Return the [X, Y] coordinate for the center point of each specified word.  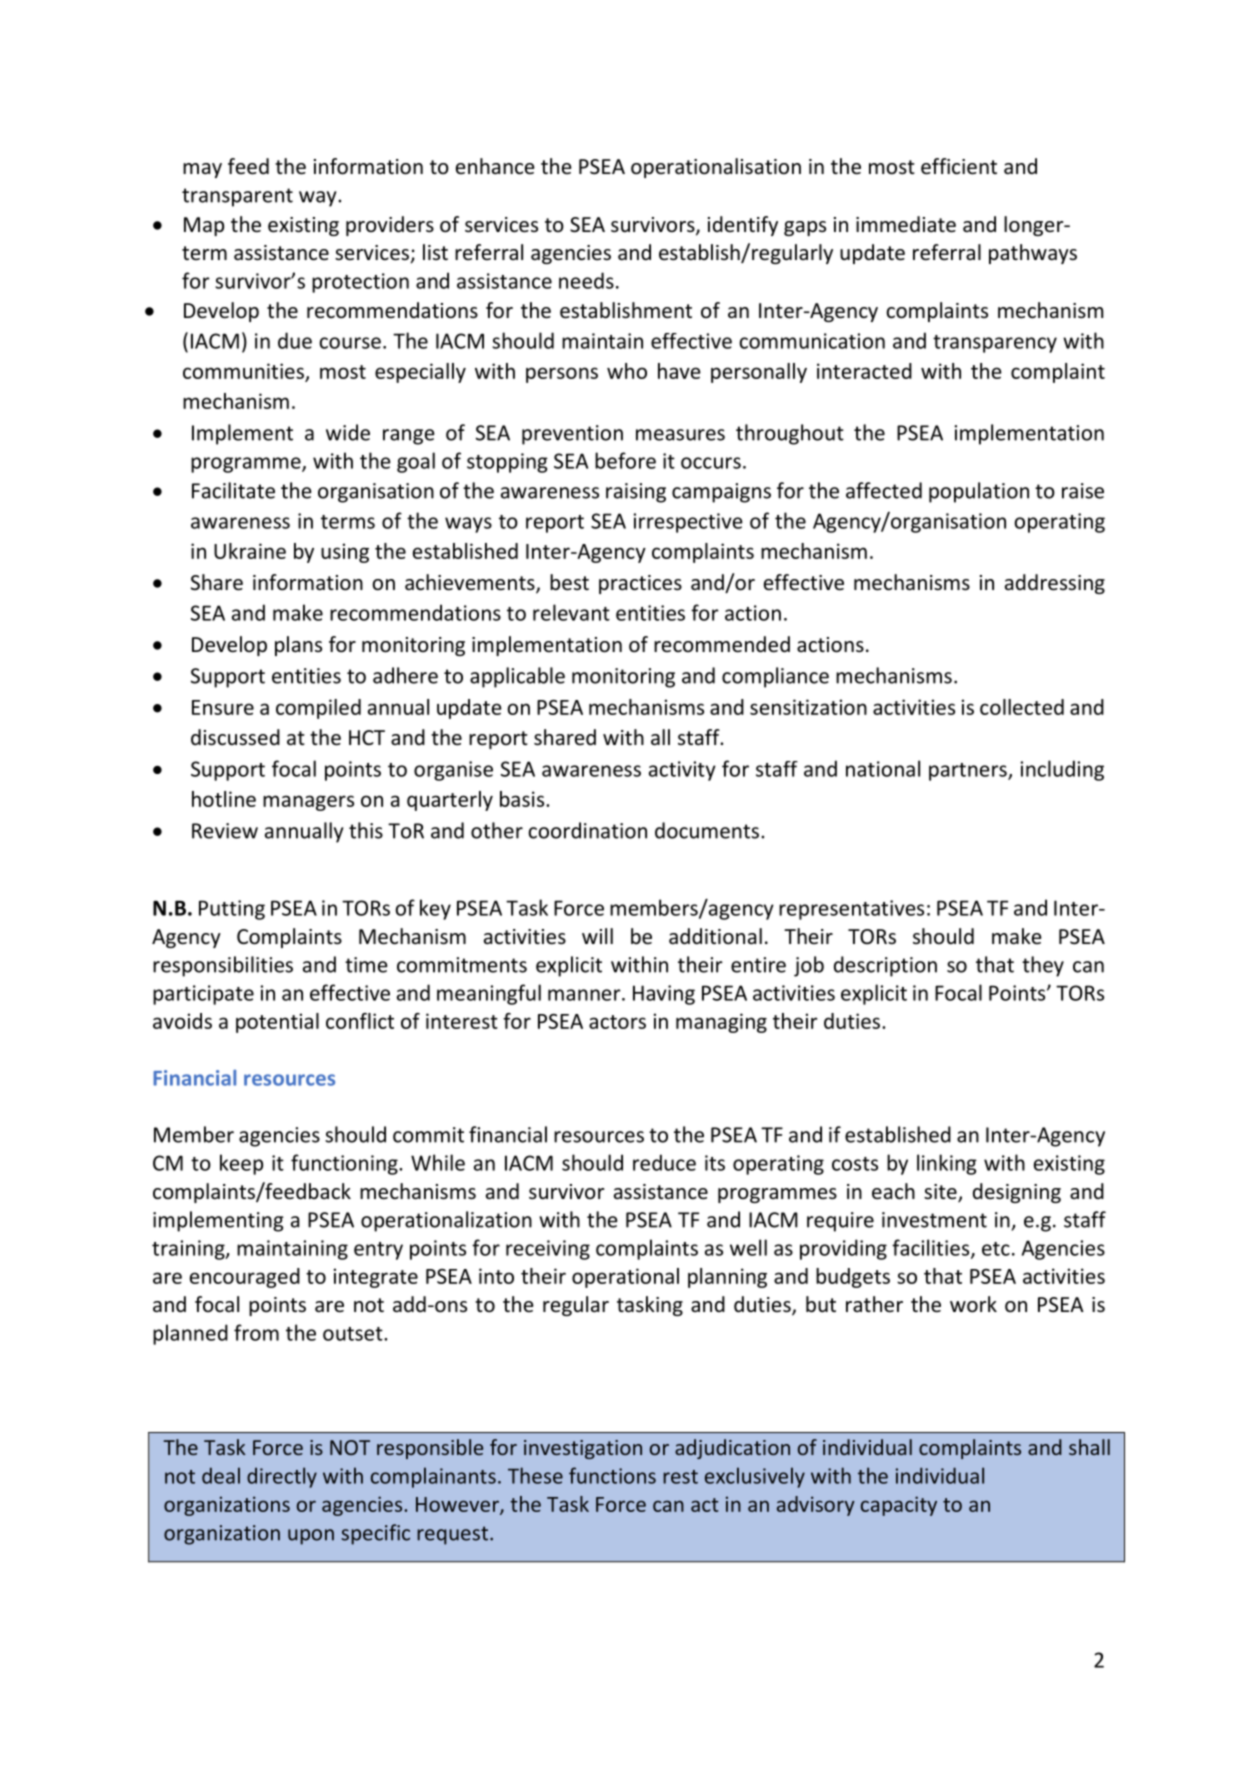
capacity [899, 1506]
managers [308, 803]
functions [612, 1475]
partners [969, 772]
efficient [959, 166]
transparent [237, 197]
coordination [588, 830]
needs [586, 280]
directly [282, 1477]
